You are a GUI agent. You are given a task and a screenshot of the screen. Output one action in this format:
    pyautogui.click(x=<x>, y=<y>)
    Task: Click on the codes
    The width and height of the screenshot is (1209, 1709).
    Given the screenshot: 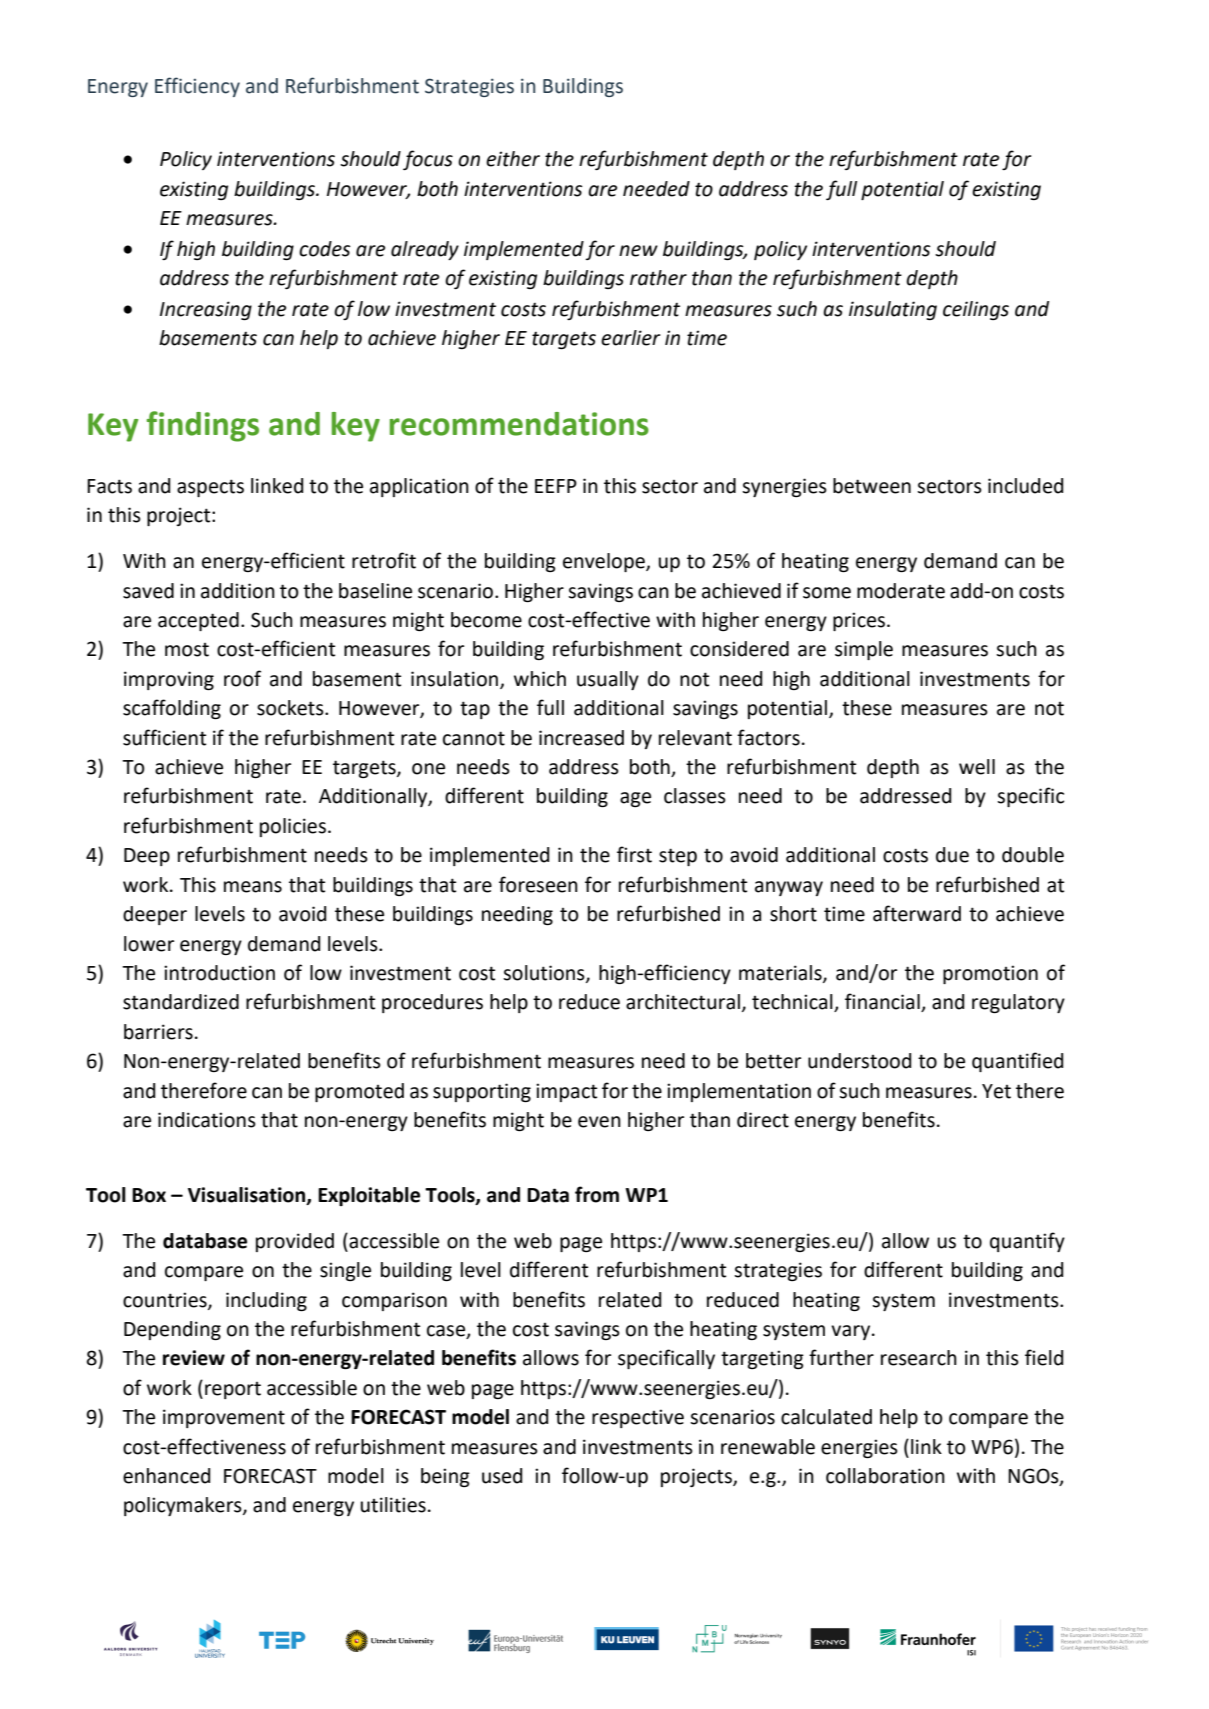 What is the action you would take?
    pyautogui.click(x=325, y=249)
